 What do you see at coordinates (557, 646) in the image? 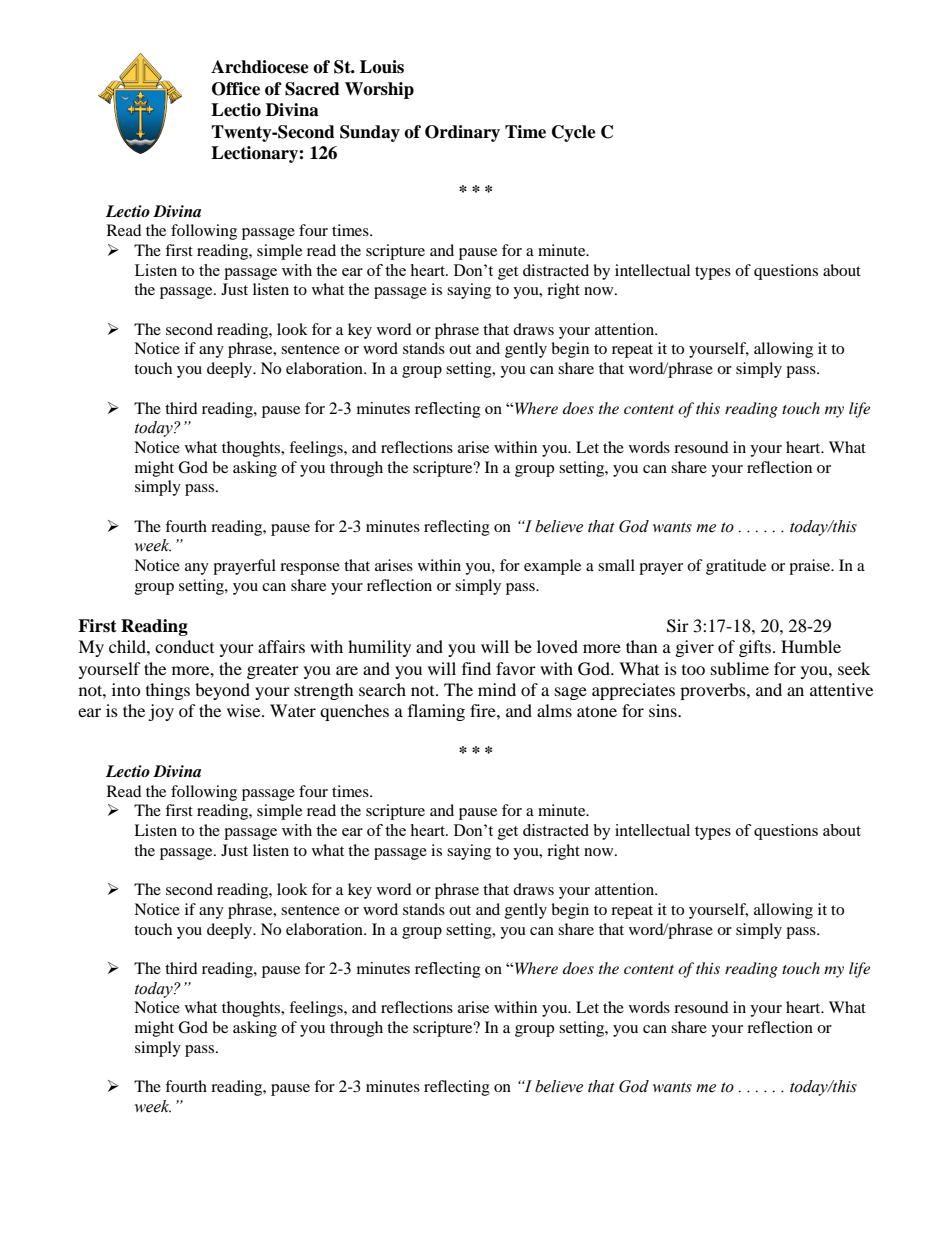
I see `loved` at bounding box center [557, 646].
